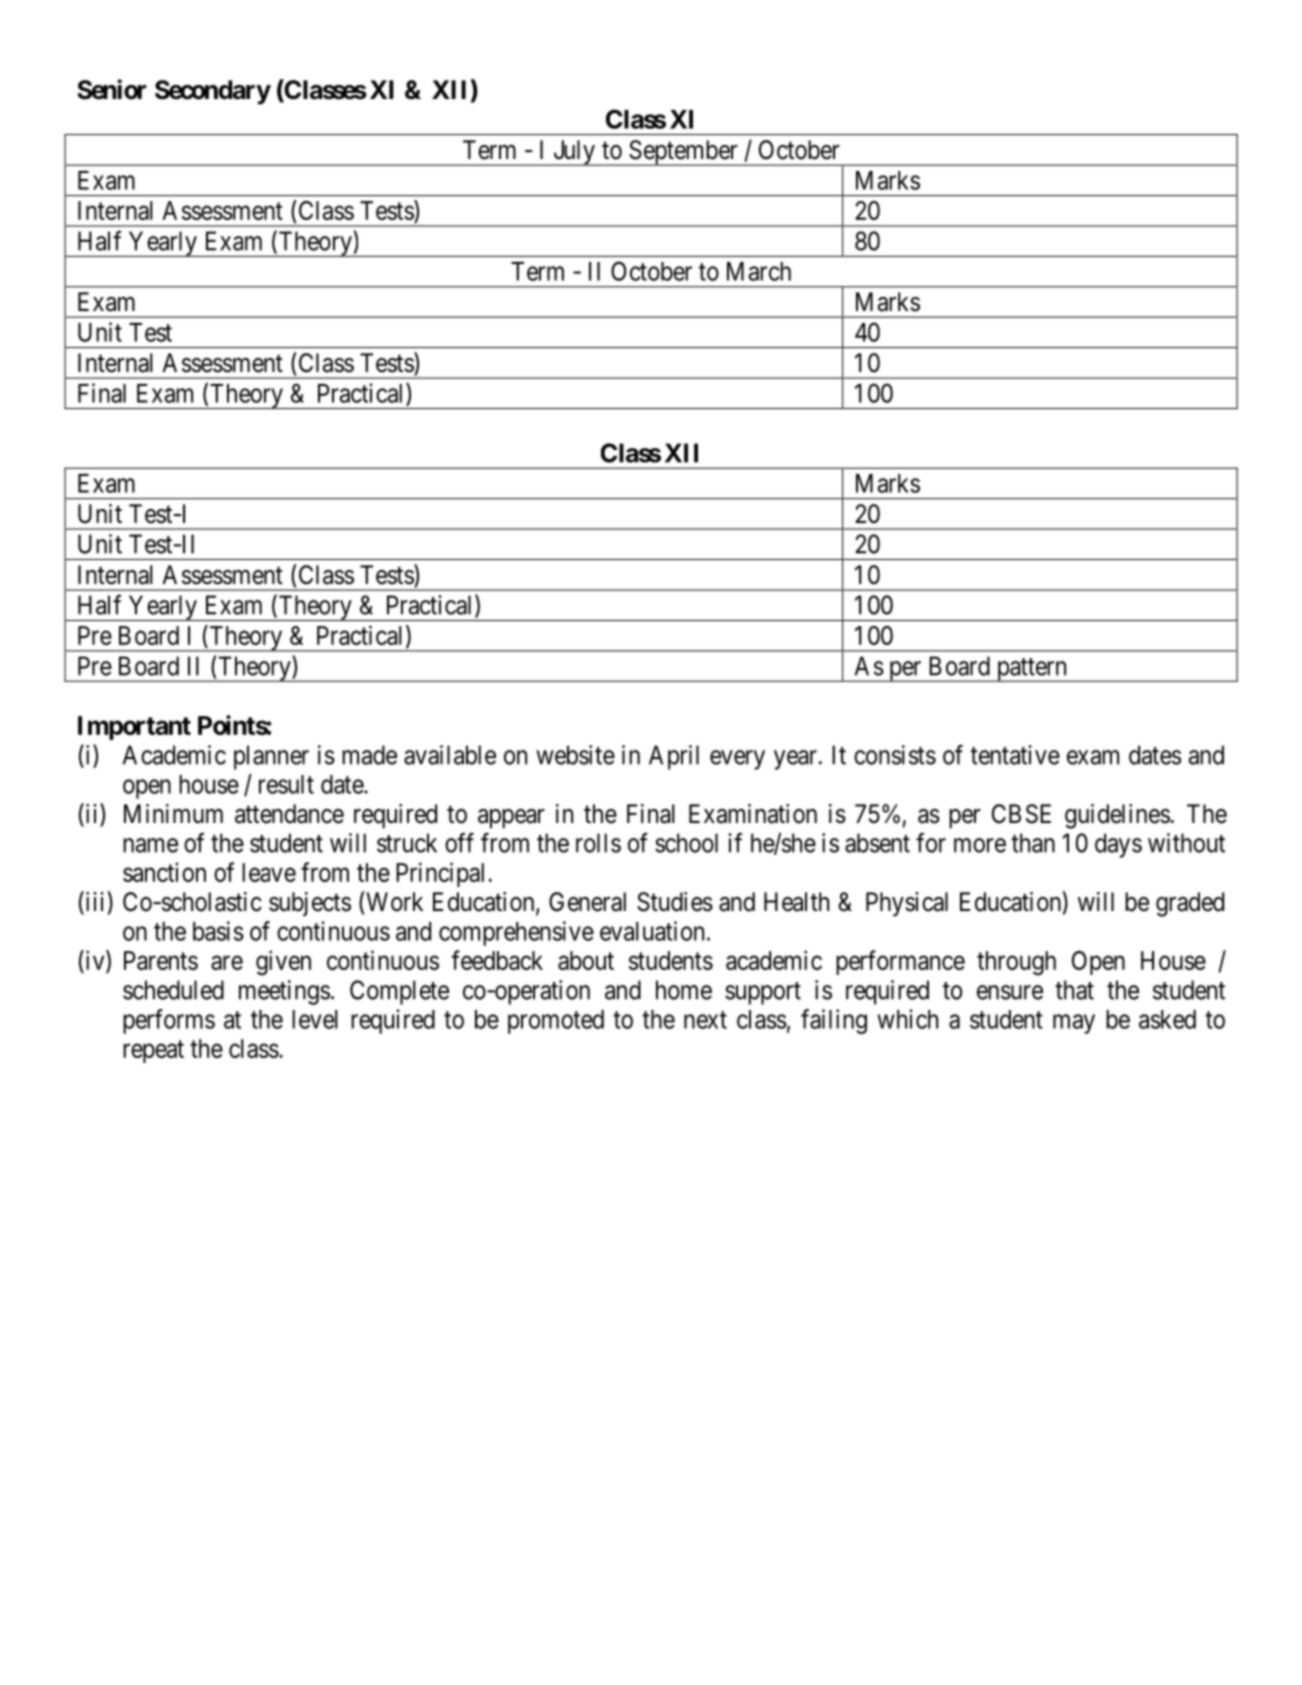  What do you see at coordinates (134, 728) in the document?
I see `Important` at bounding box center [134, 728].
